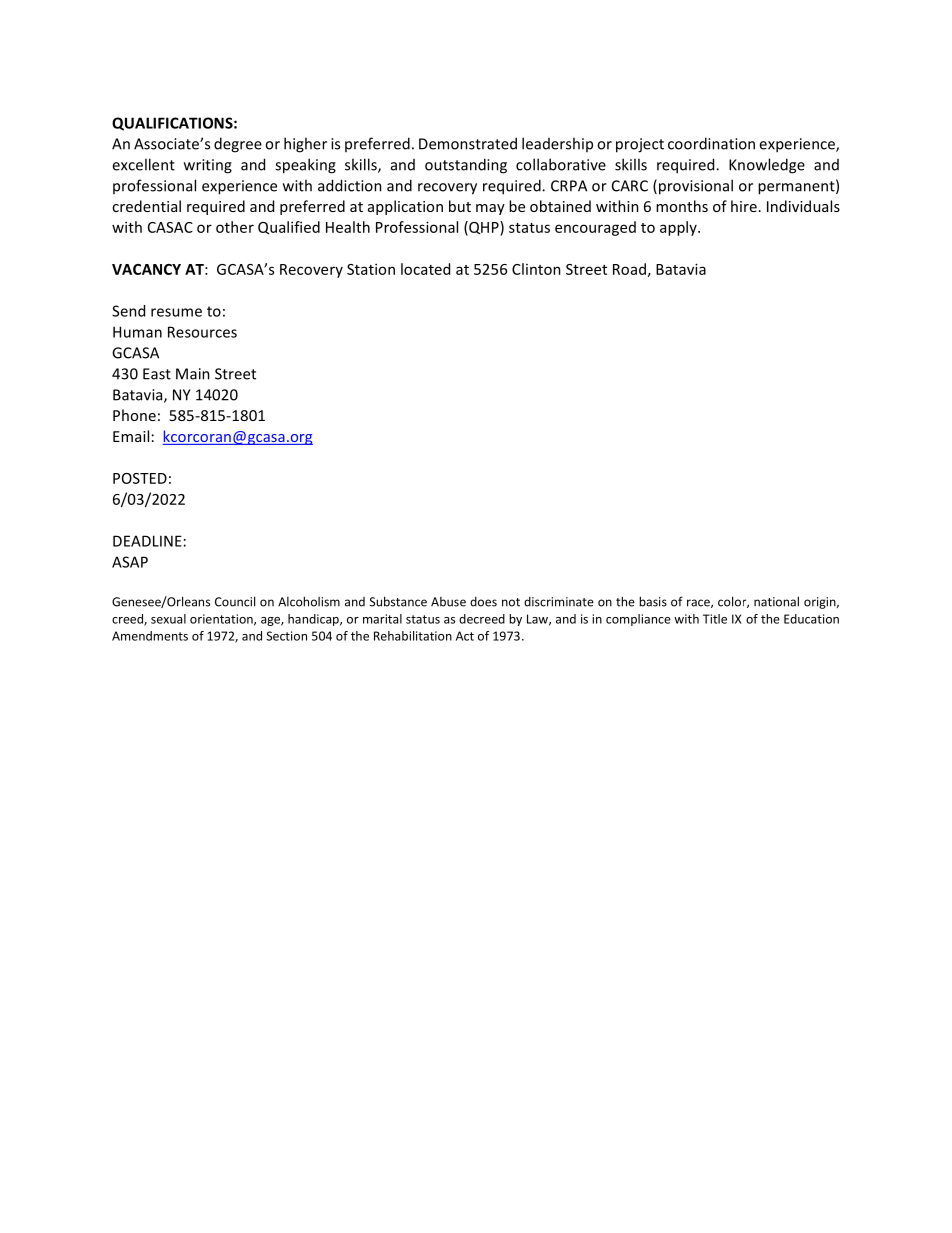 Image resolution: width=952 pixels, height=1233 pixels. I want to click on Road, so click(629, 269).
